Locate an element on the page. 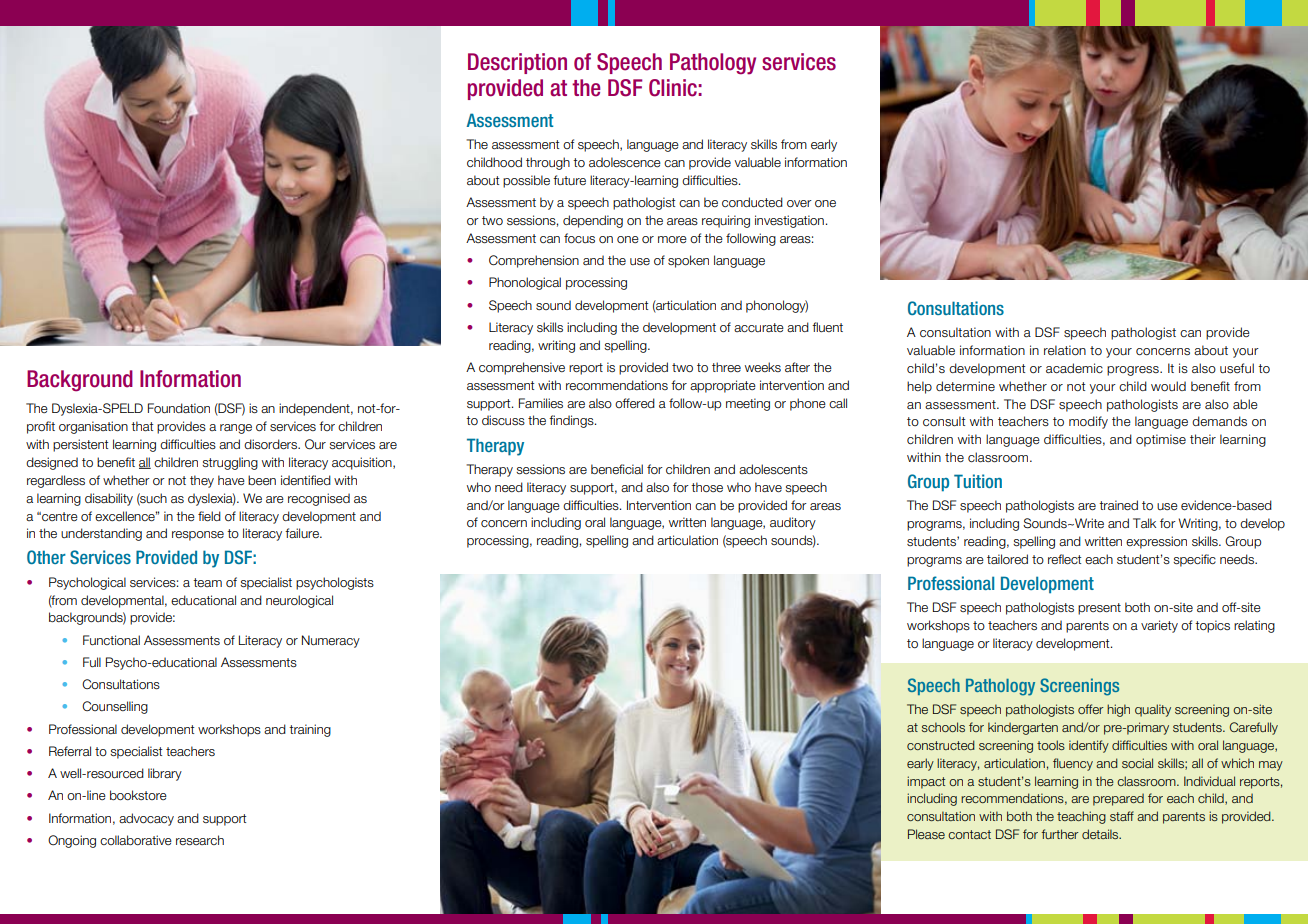 The image size is (1308, 924). Description is located at coordinates (517, 63).
